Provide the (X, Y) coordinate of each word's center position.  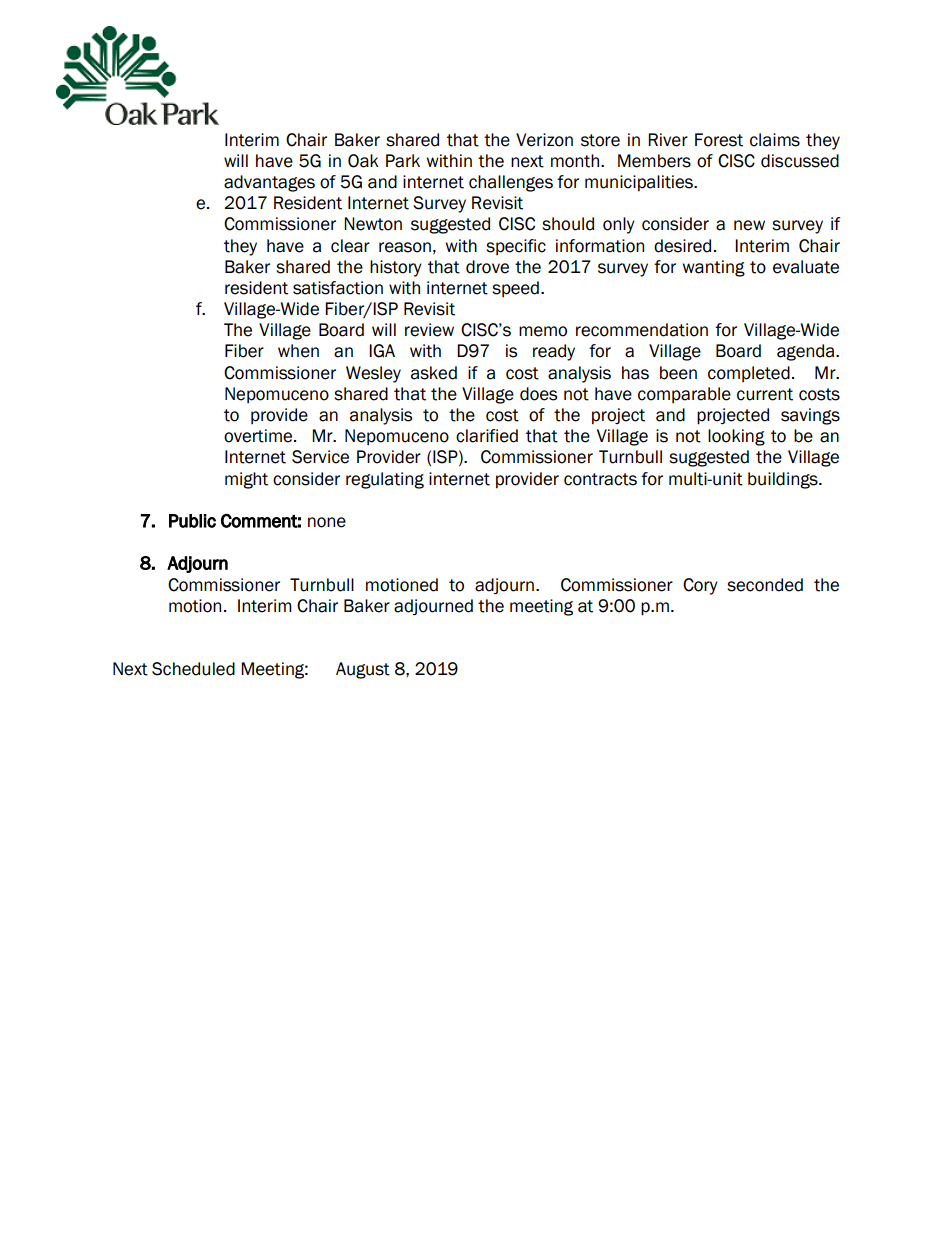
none (327, 522)
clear (350, 246)
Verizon (544, 140)
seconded (765, 585)
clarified (487, 436)
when (298, 351)
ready (554, 352)
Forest (719, 140)
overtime (259, 436)
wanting (713, 268)
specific (516, 247)
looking (736, 437)
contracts (600, 479)
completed (749, 374)
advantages (269, 183)
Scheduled (193, 669)
